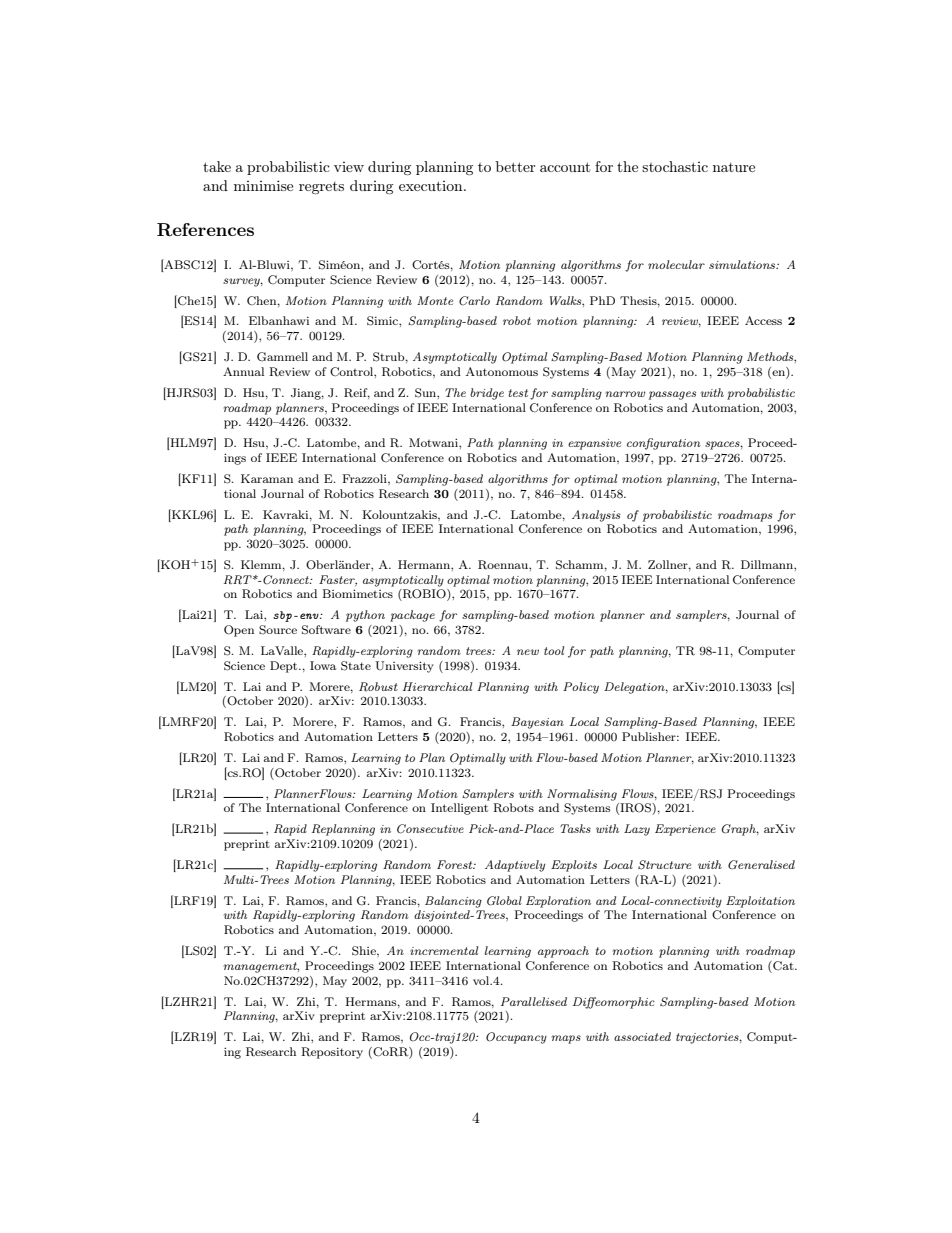  Describe the element at coordinates (243, 371) in the document. I see `Annual` at that location.
